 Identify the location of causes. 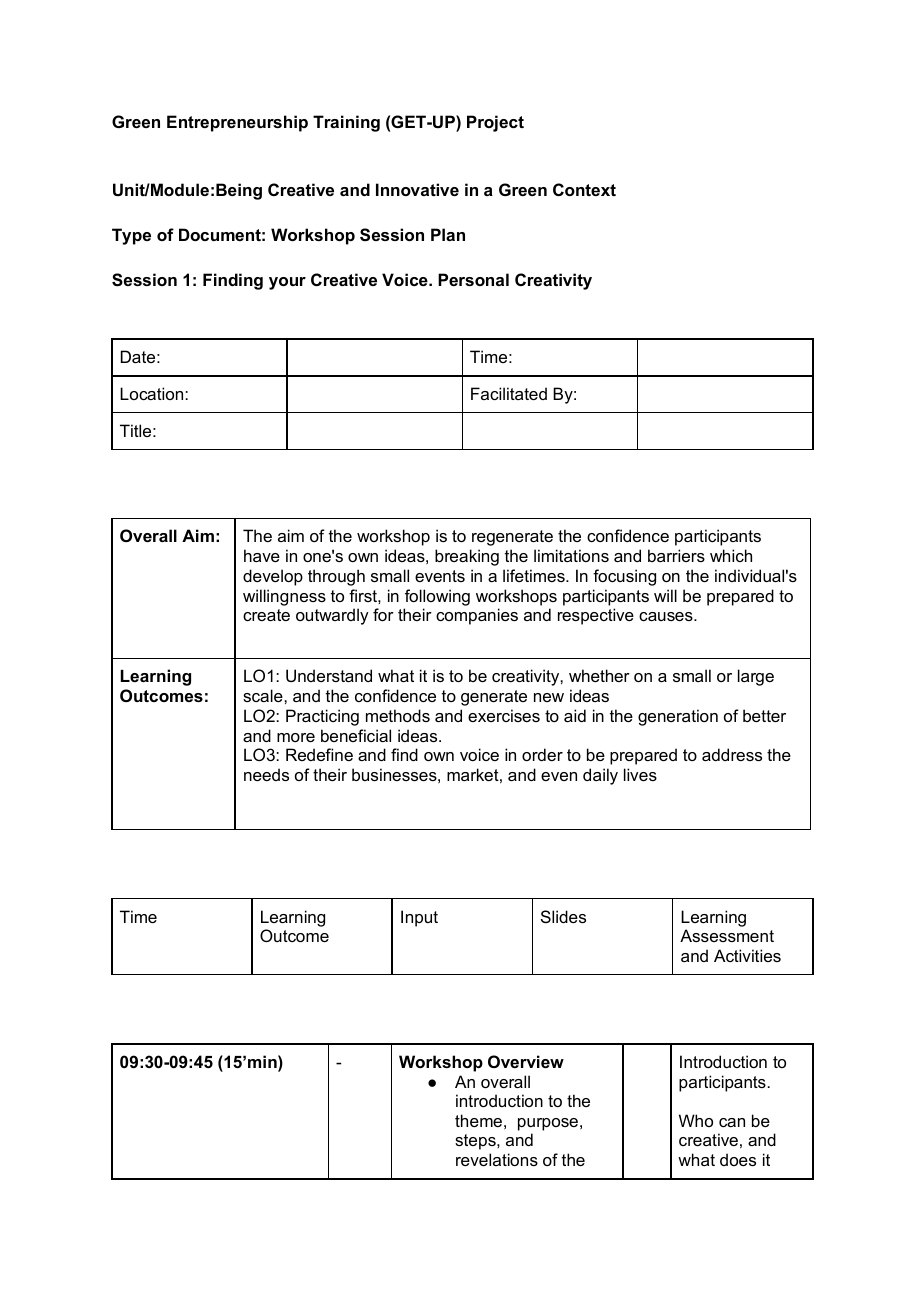
(667, 616).
